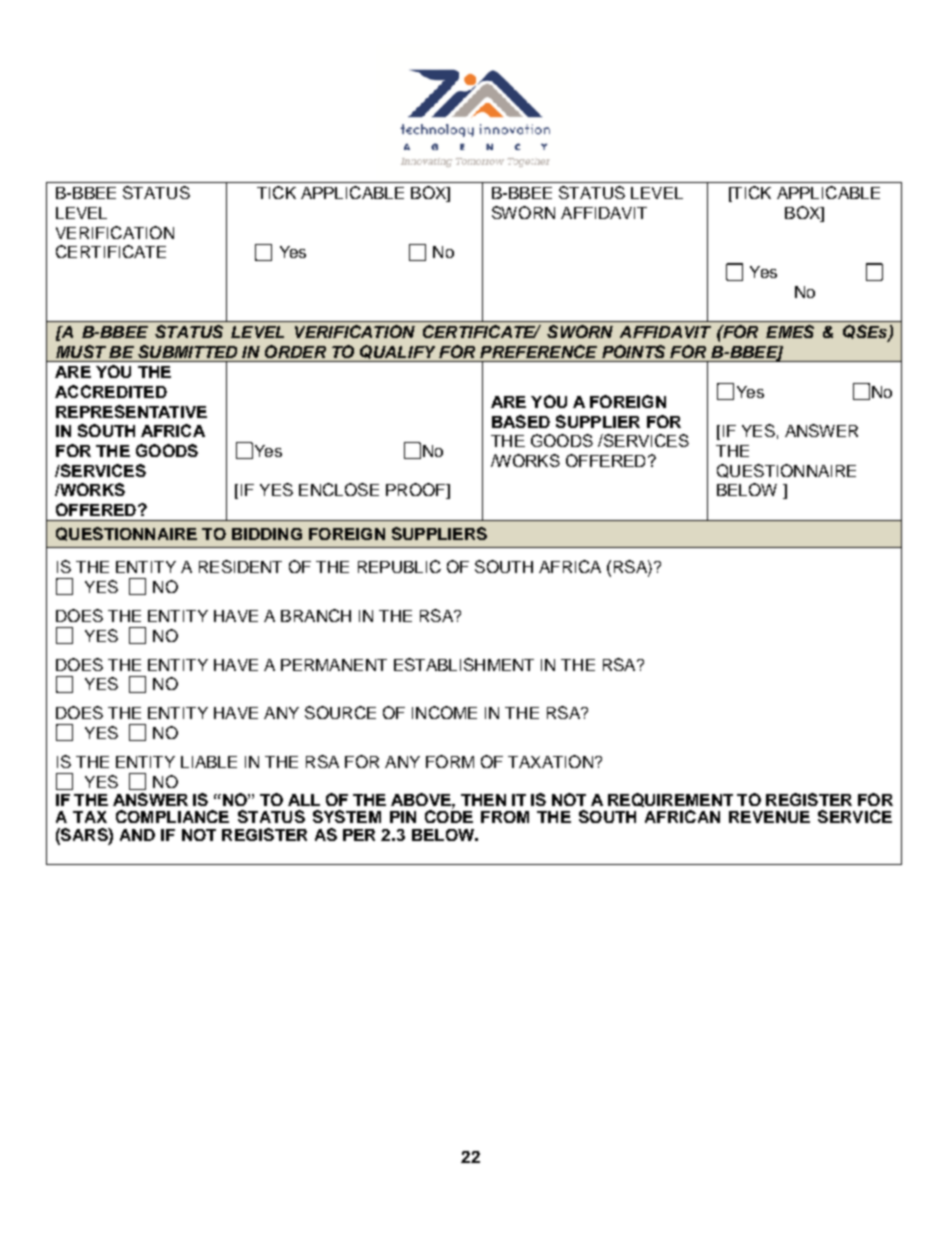 The width and height of the screenshot is (952, 1233). What do you see at coordinates (464, 664) in the screenshot?
I see `ESTABLISHMENT` at bounding box center [464, 664].
